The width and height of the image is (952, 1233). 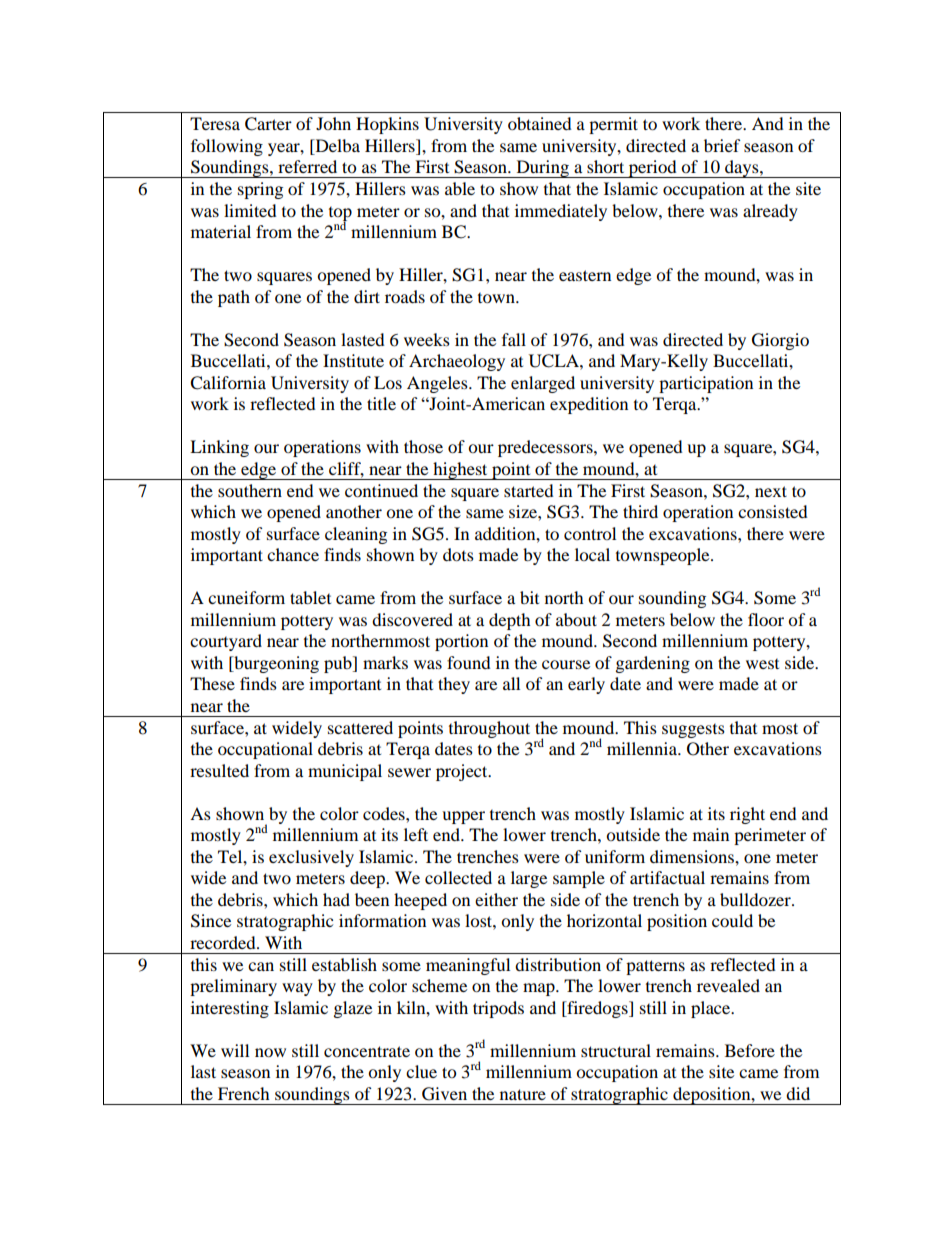 What do you see at coordinates (463, 817) in the image?
I see `upper` at bounding box center [463, 817].
